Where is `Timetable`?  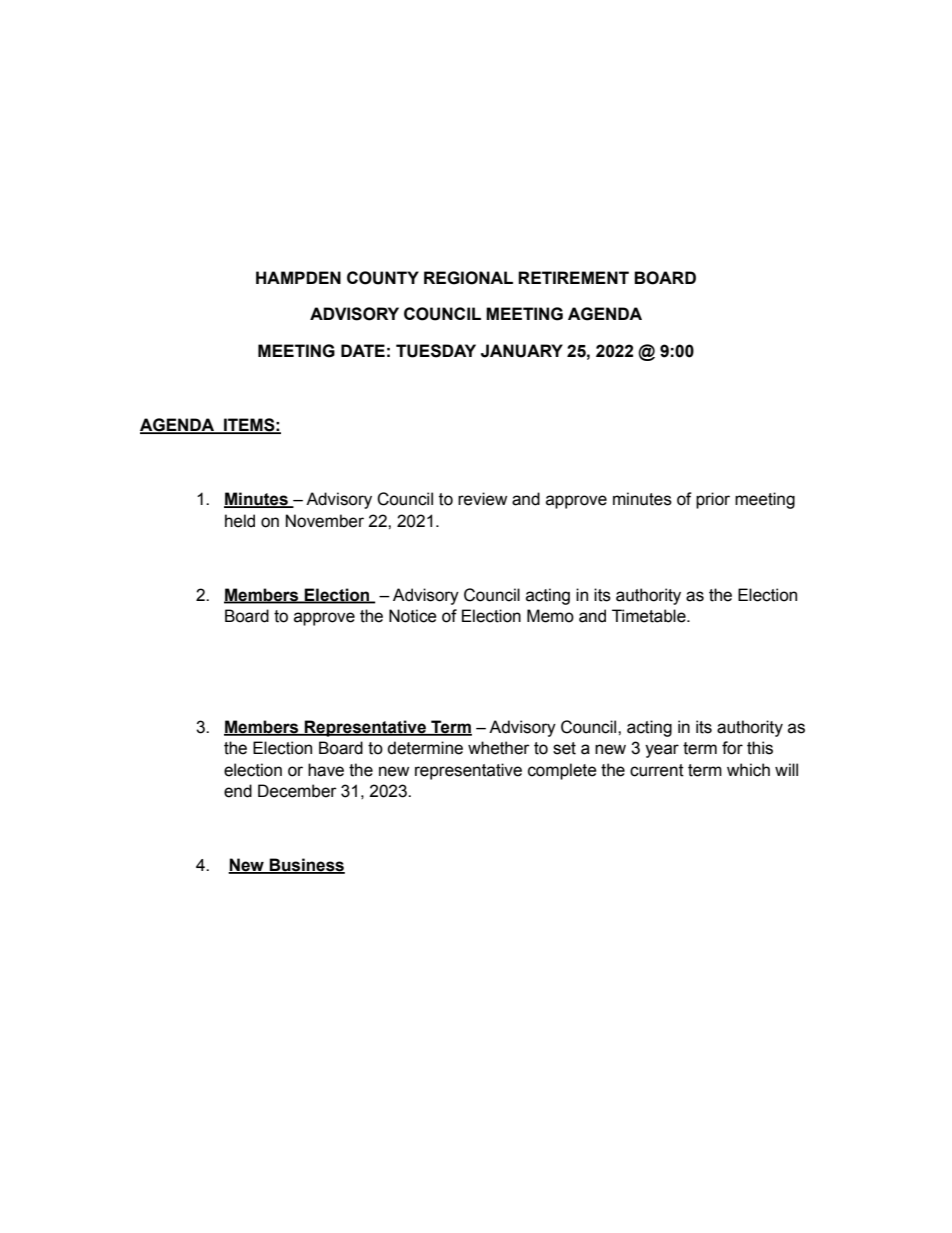 Timetable is located at coordinates (650, 616).
